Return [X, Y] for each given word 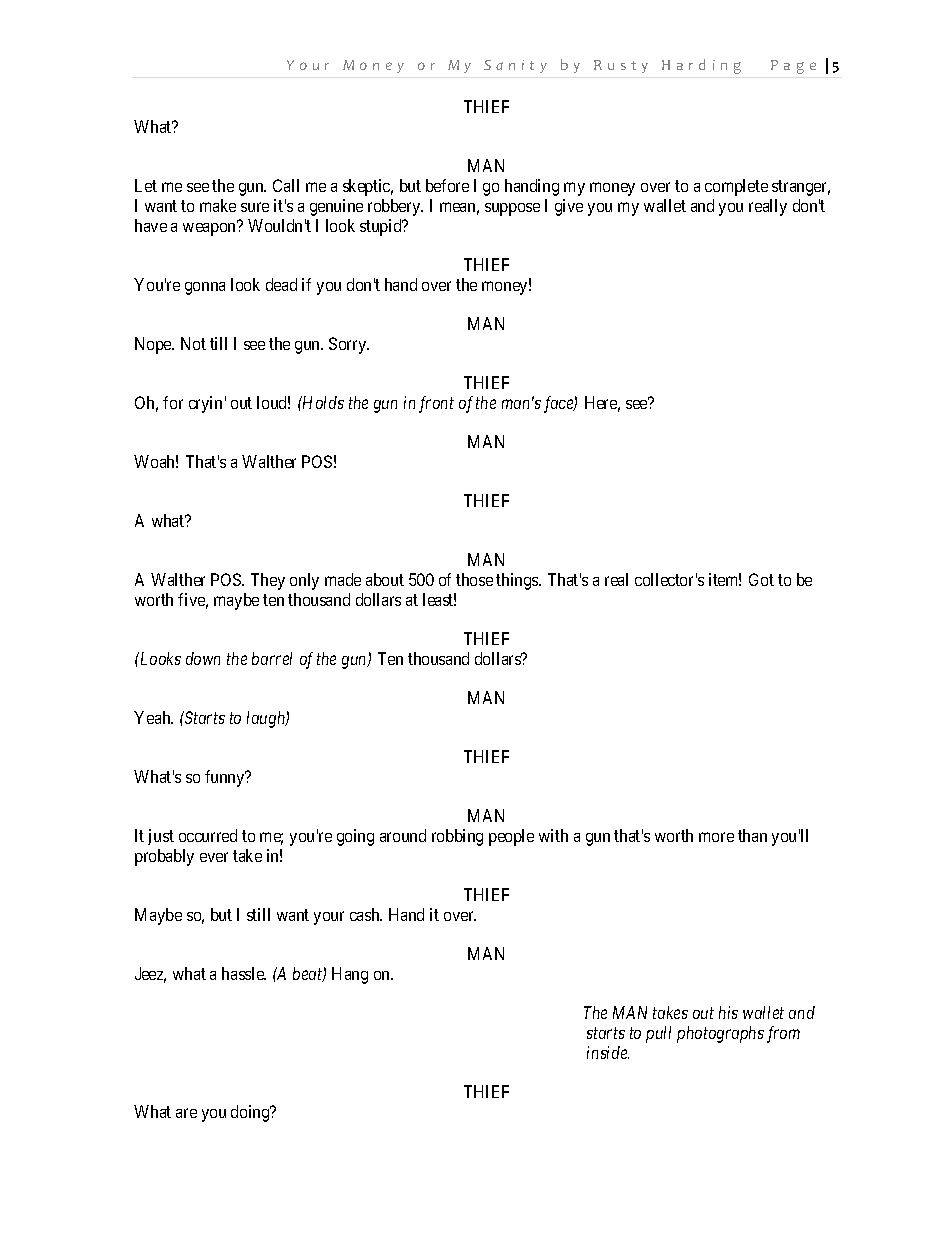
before [447, 185]
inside [608, 1052]
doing [251, 1113]
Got [761, 579]
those [474, 579]
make [218, 205]
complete [736, 187]
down [203, 658]
